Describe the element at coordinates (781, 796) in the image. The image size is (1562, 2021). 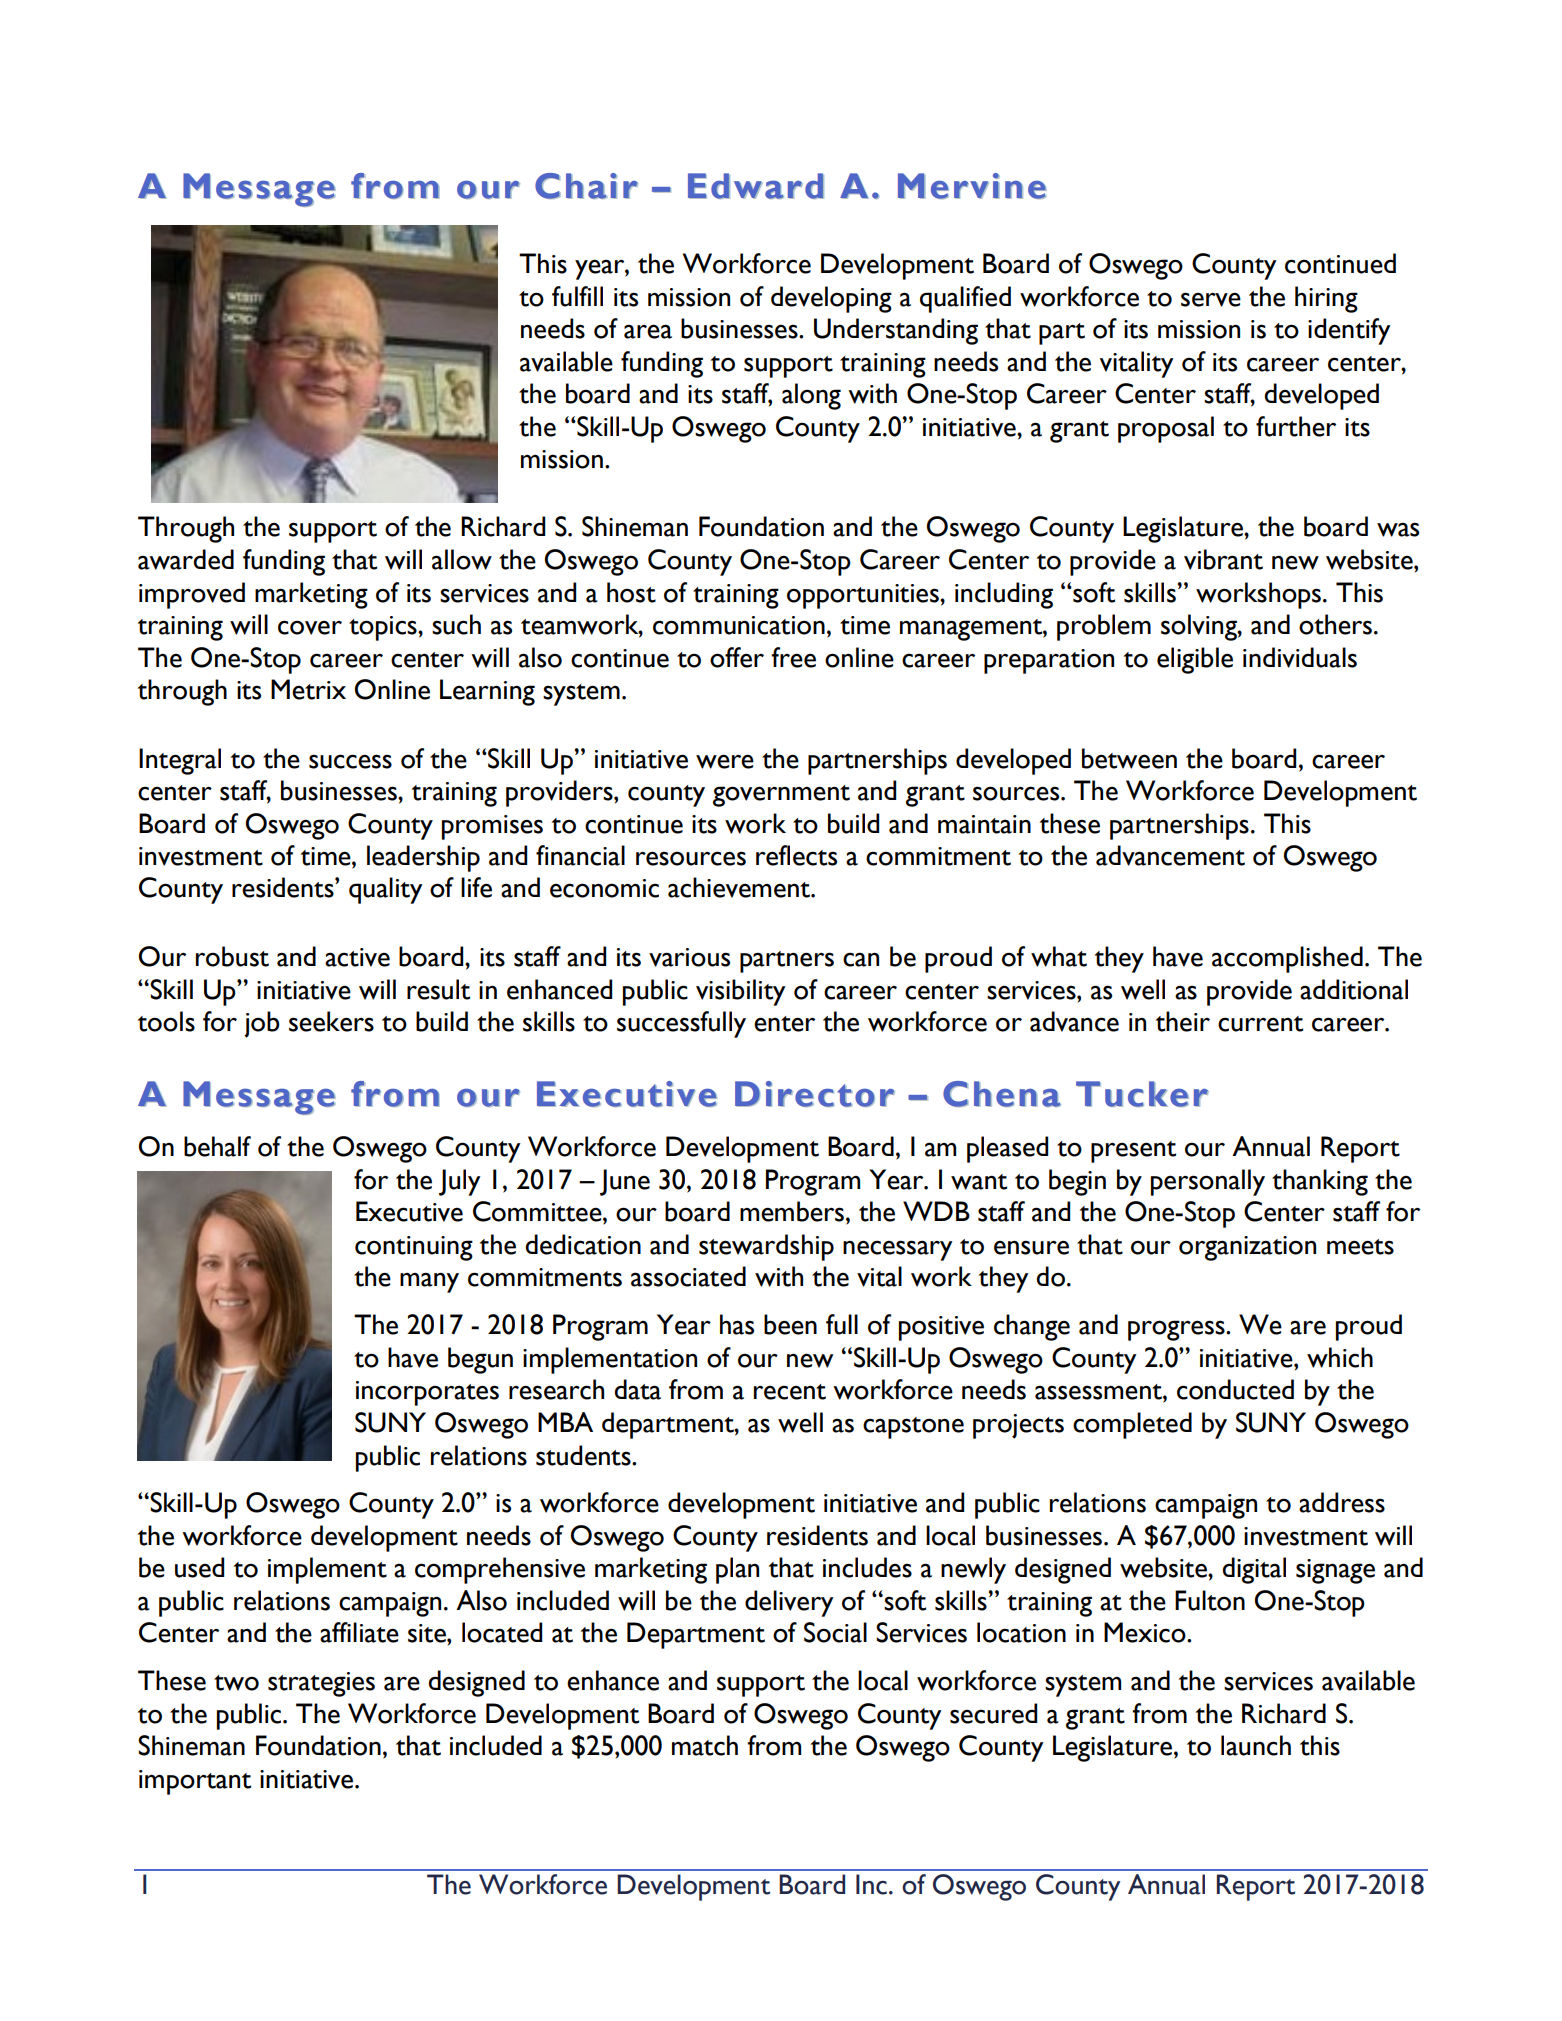
I see `government` at that location.
